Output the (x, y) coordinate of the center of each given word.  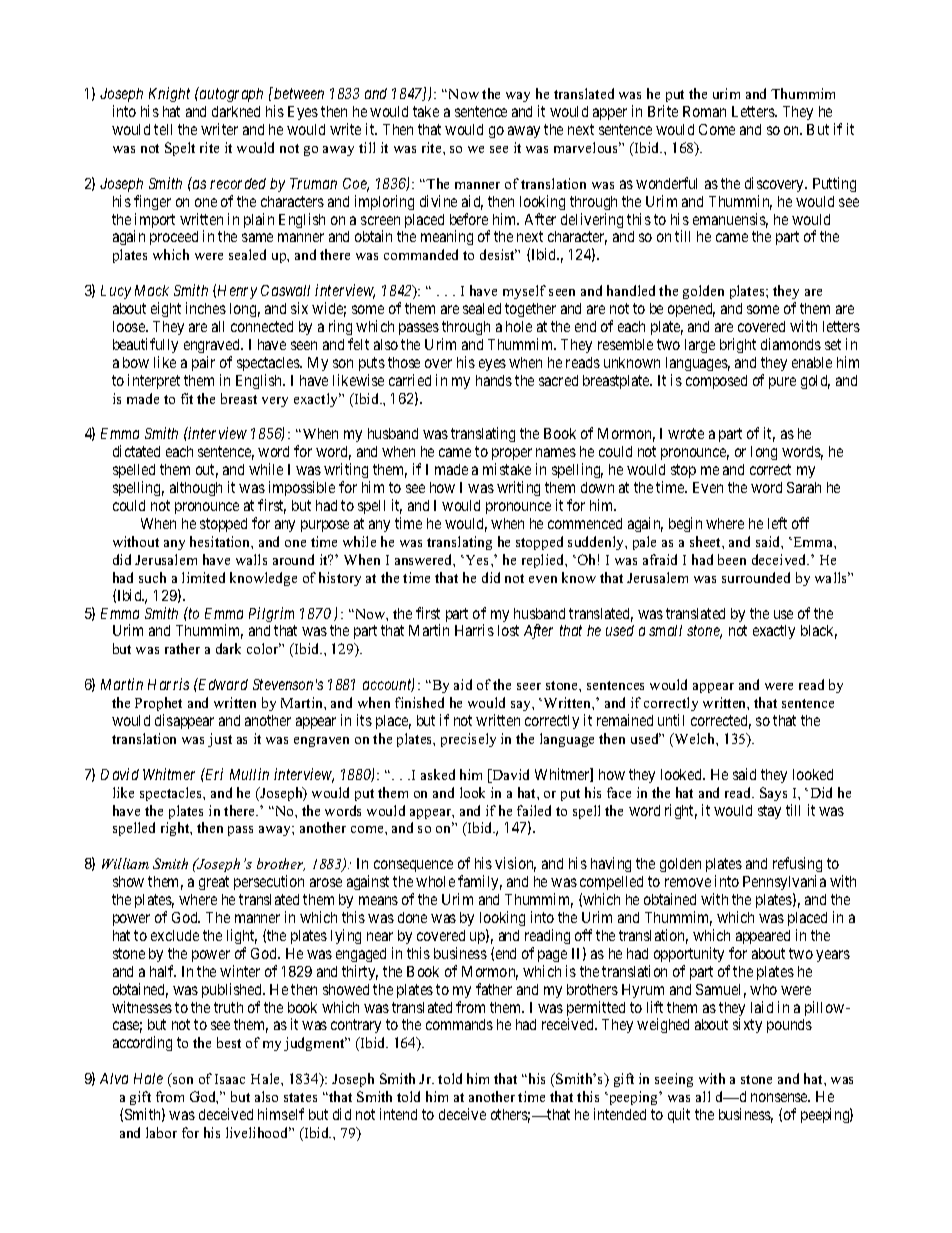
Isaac (230, 1079)
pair (203, 363)
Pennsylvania (784, 882)
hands (494, 380)
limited (203, 577)
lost (508, 630)
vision (515, 864)
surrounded (756, 577)
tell (163, 129)
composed (716, 382)
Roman (704, 111)
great (214, 883)
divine (438, 201)
